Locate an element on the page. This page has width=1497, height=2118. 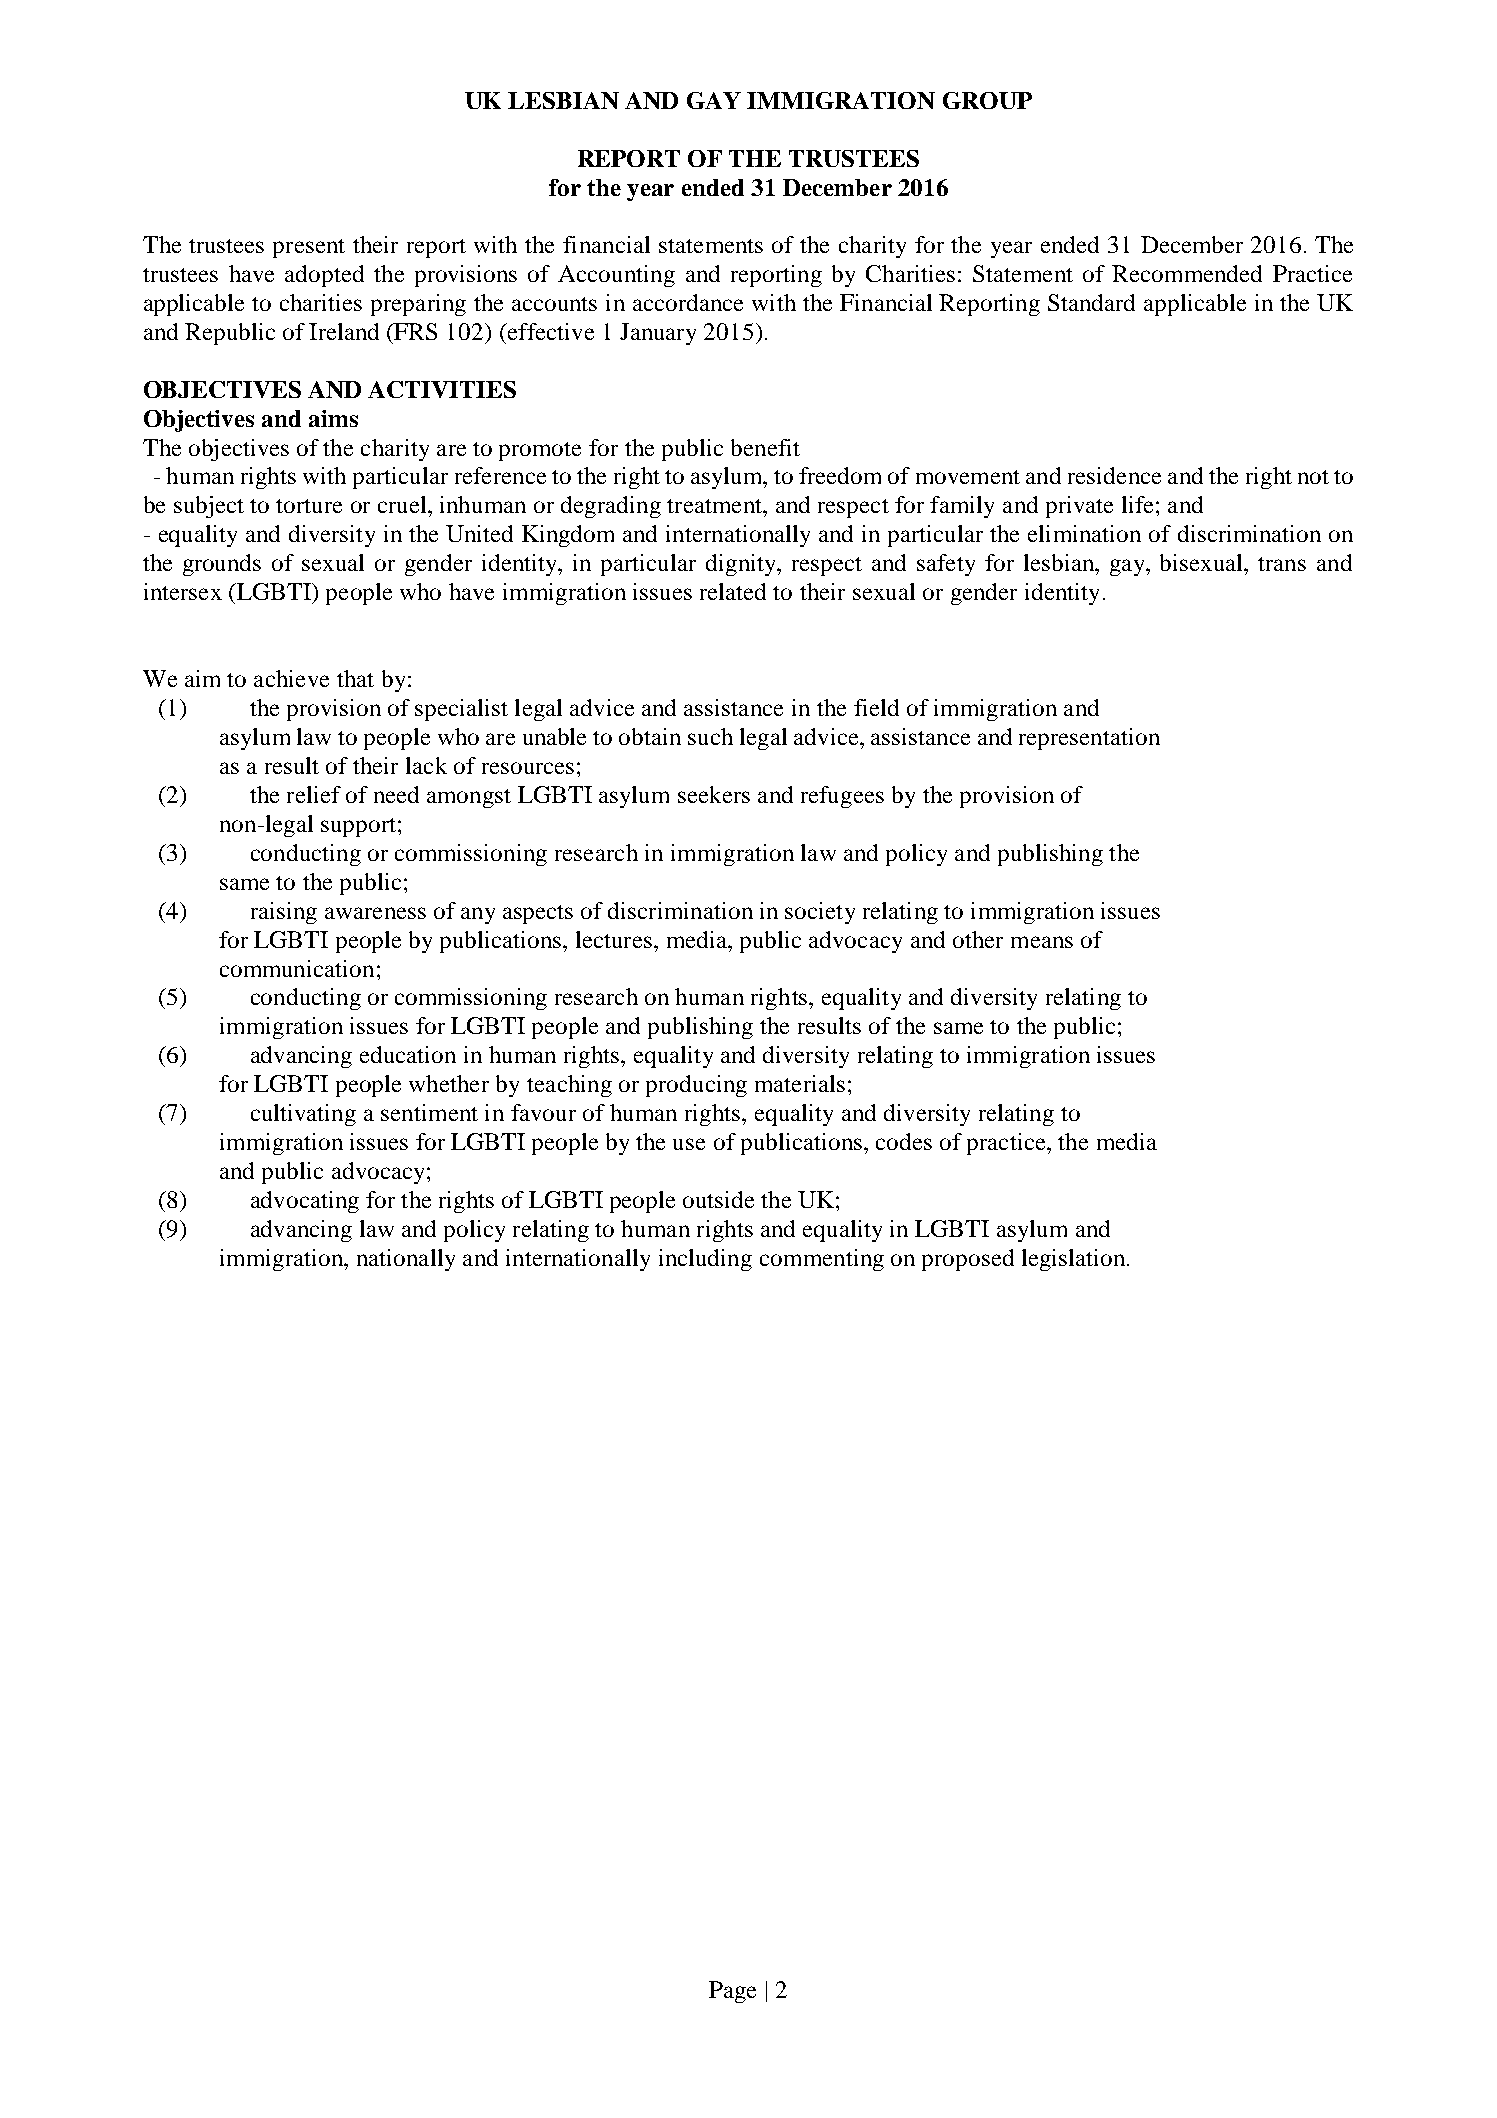
legislation is located at coordinates (1075, 1260).
